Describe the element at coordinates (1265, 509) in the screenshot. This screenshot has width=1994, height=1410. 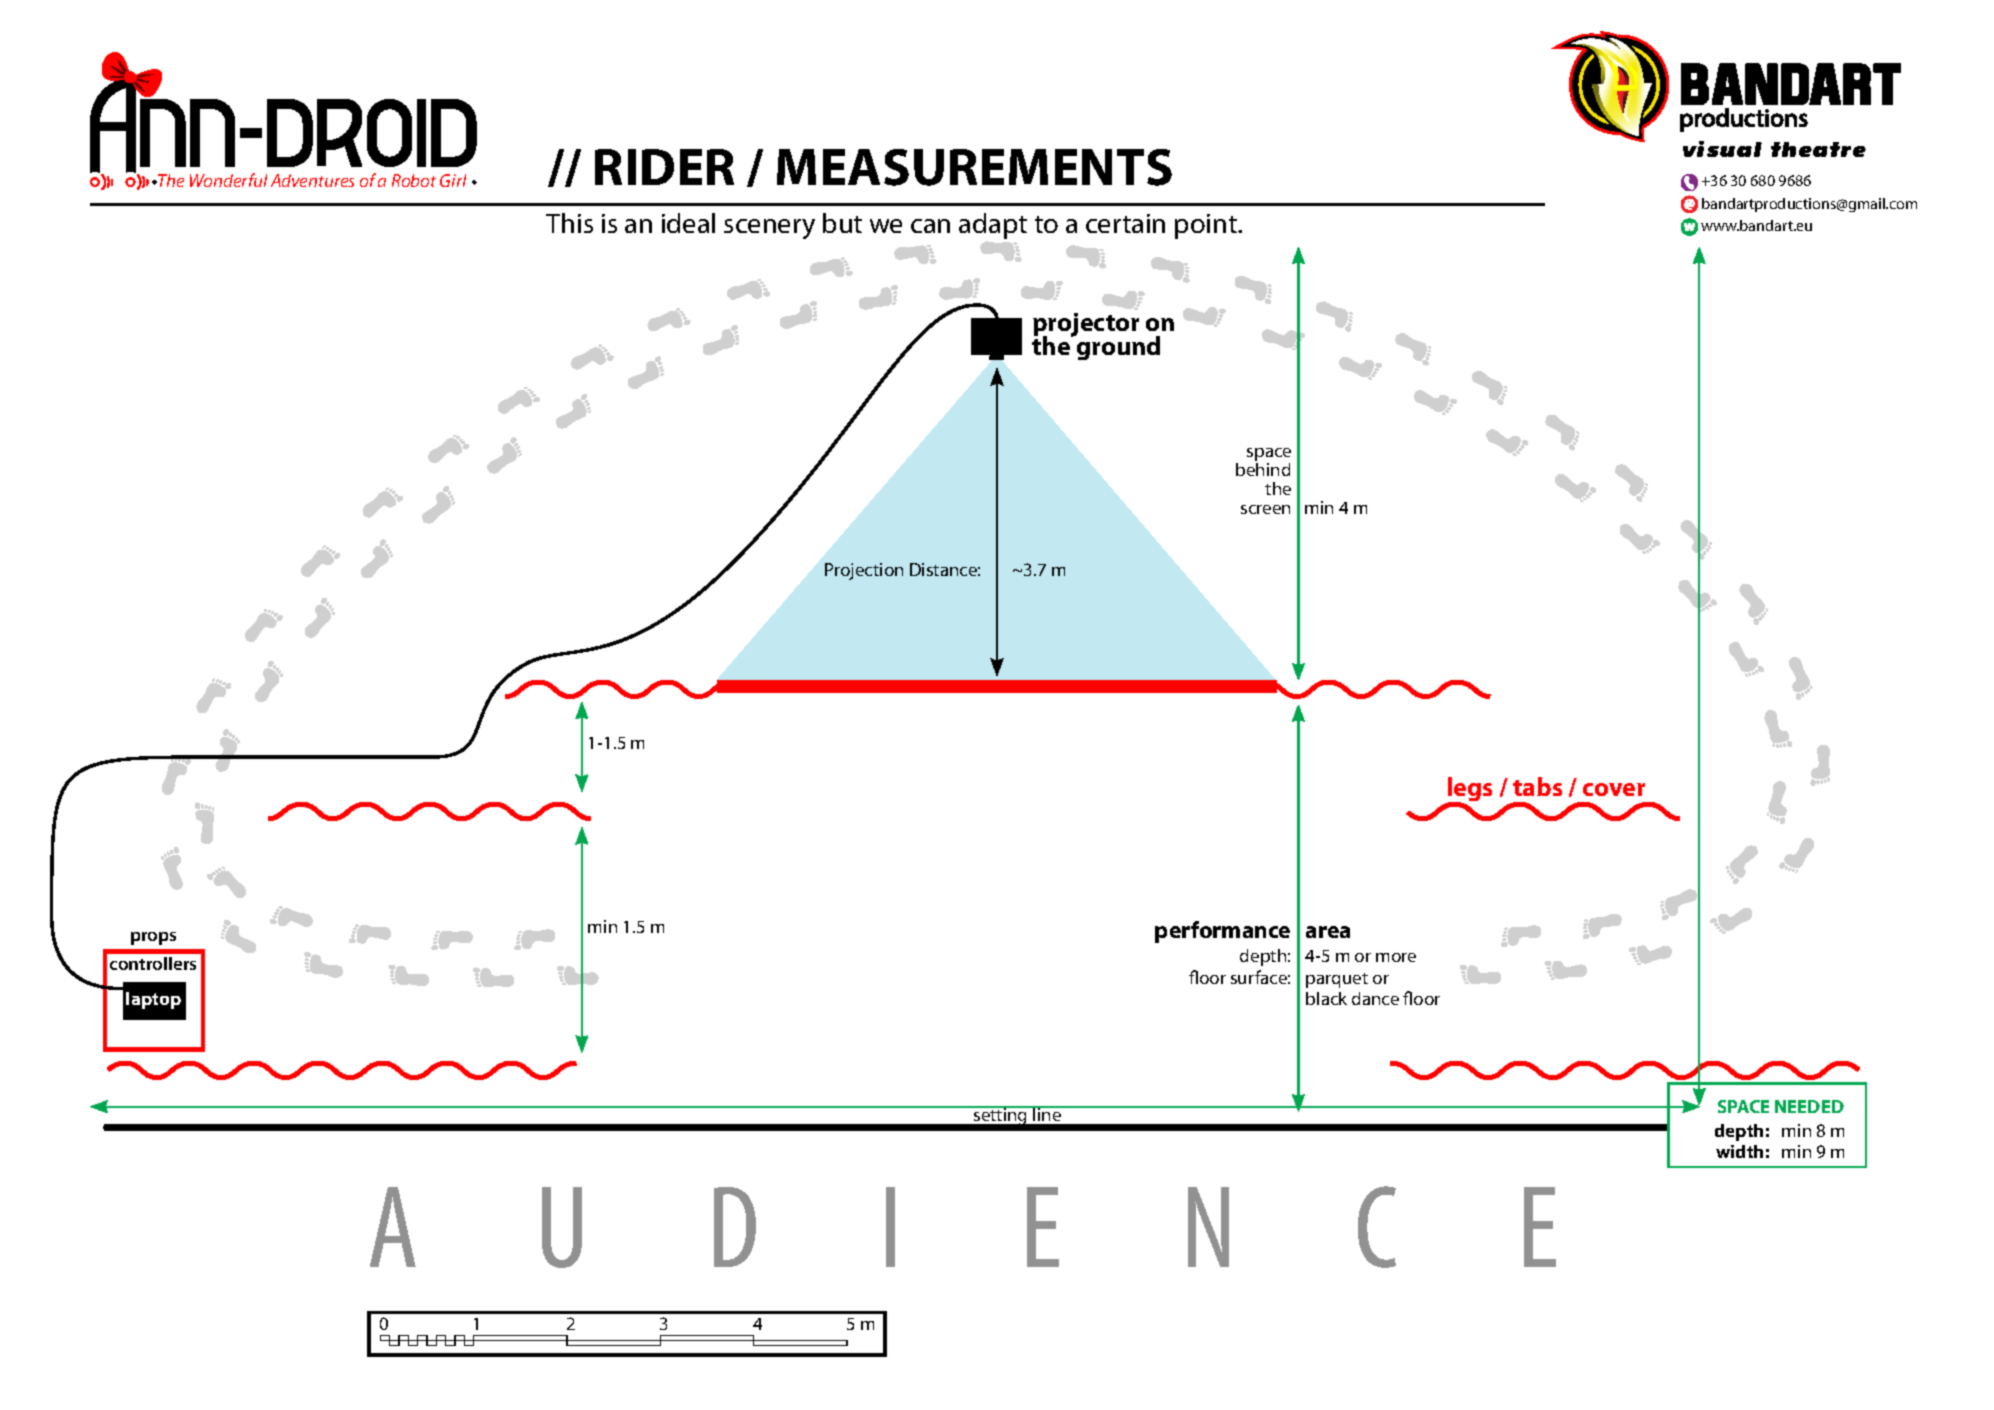
I see `screen` at that location.
